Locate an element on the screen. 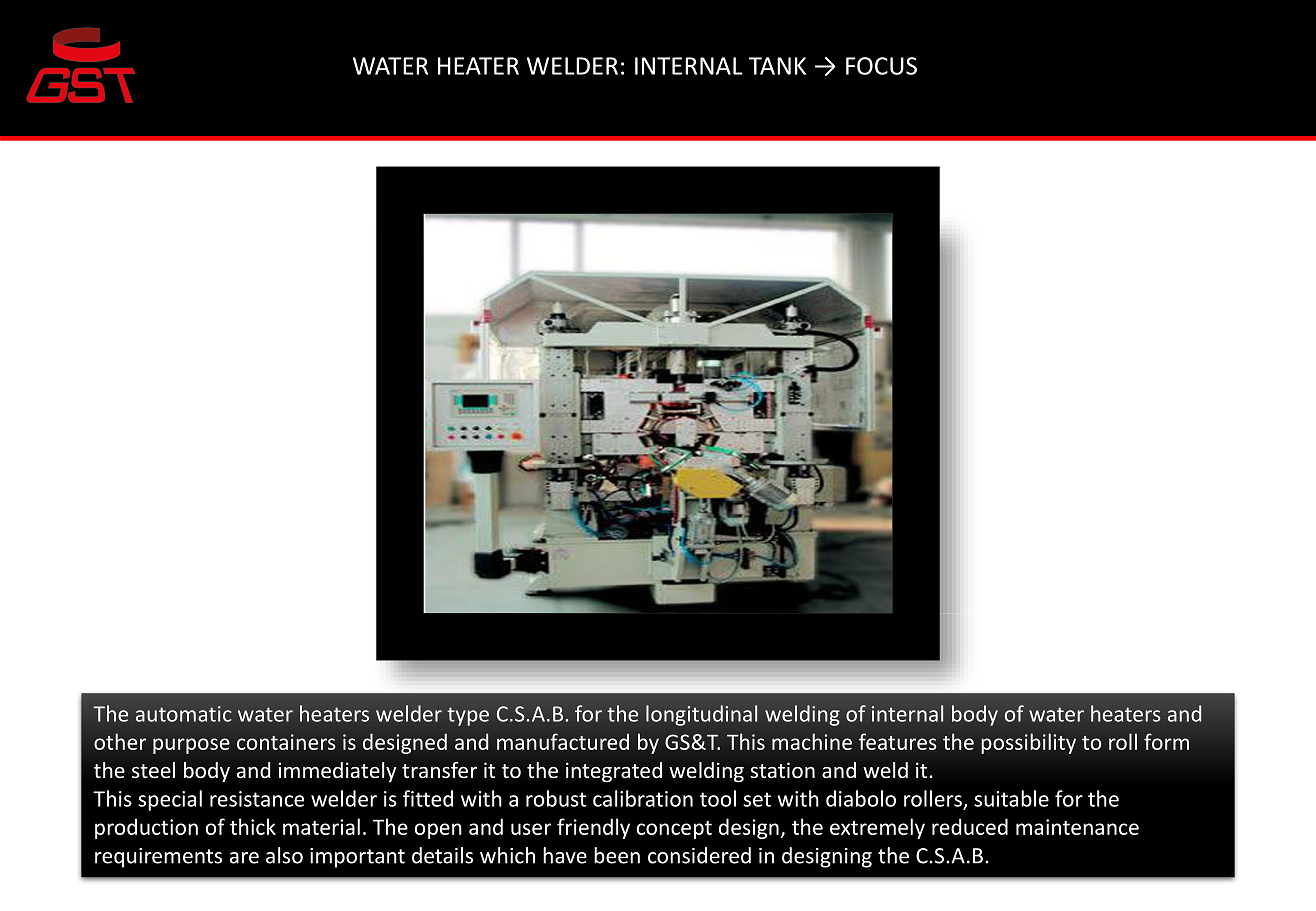  longitudinal is located at coordinates (701, 715).
